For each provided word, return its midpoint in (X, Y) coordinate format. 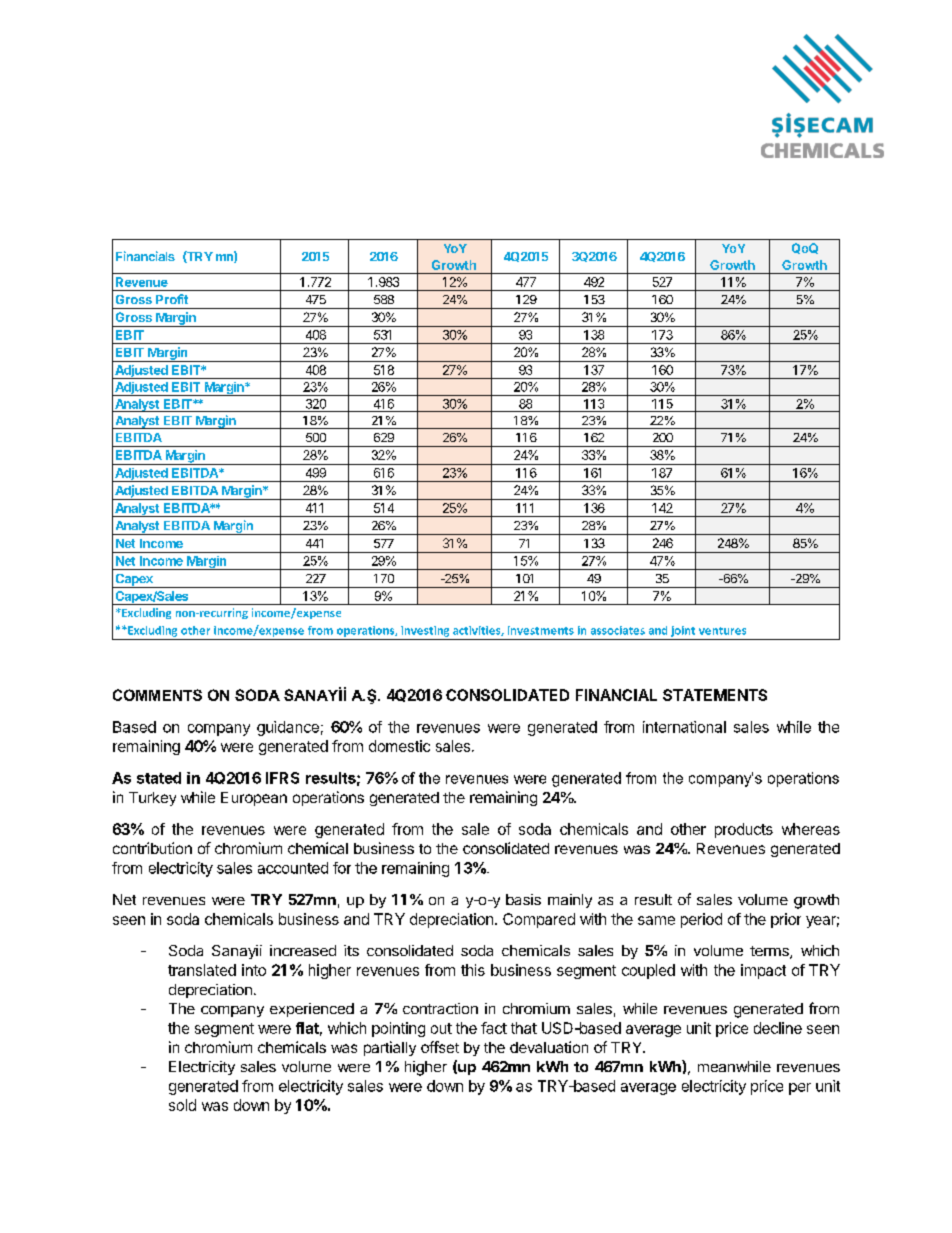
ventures (722, 631)
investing (425, 631)
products (744, 830)
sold (182, 1105)
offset (440, 1047)
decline (778, 1028)
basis (523, 899)
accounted (293, 868)
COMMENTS (157, 695)
